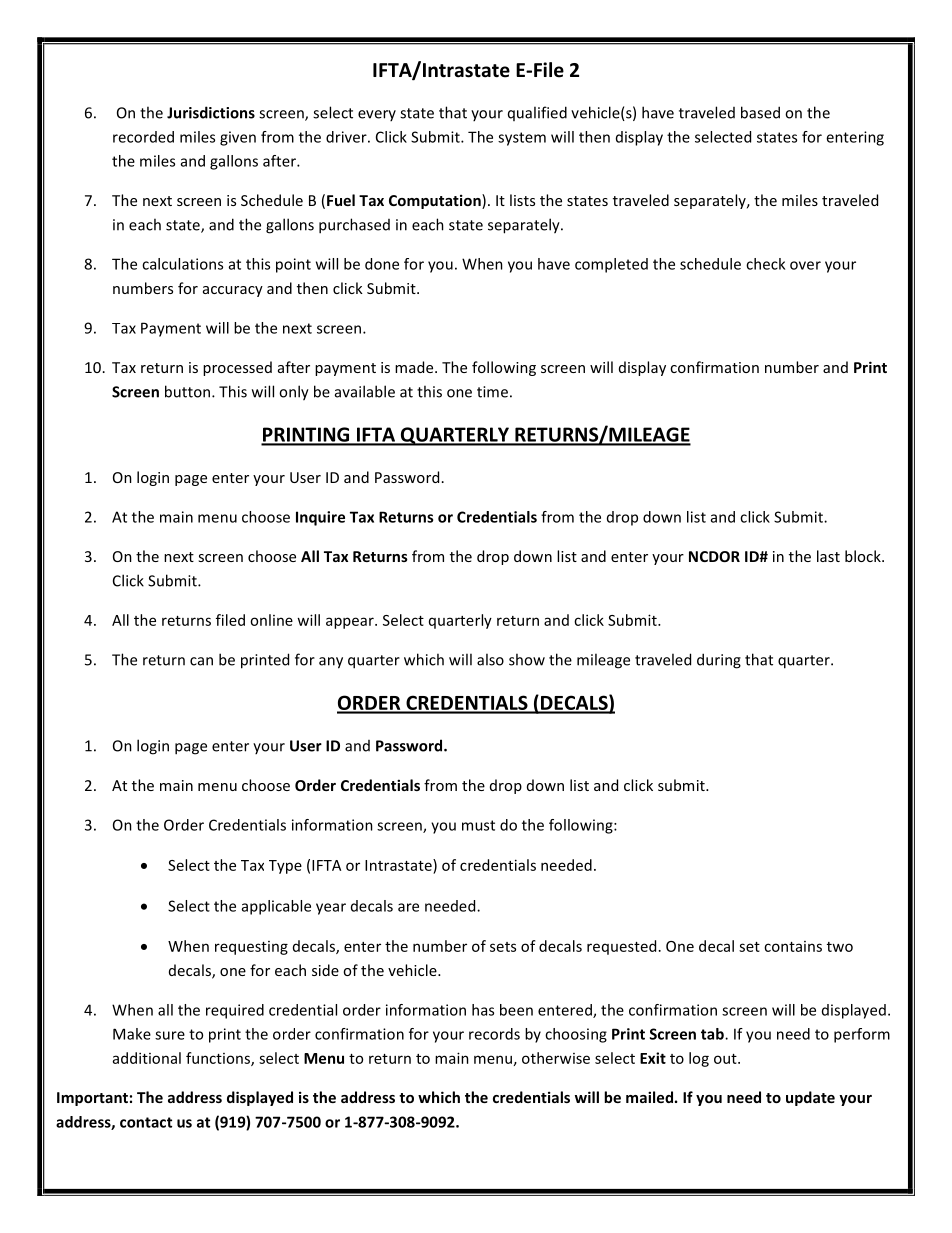  I want to click on during, so click(719, 661).
